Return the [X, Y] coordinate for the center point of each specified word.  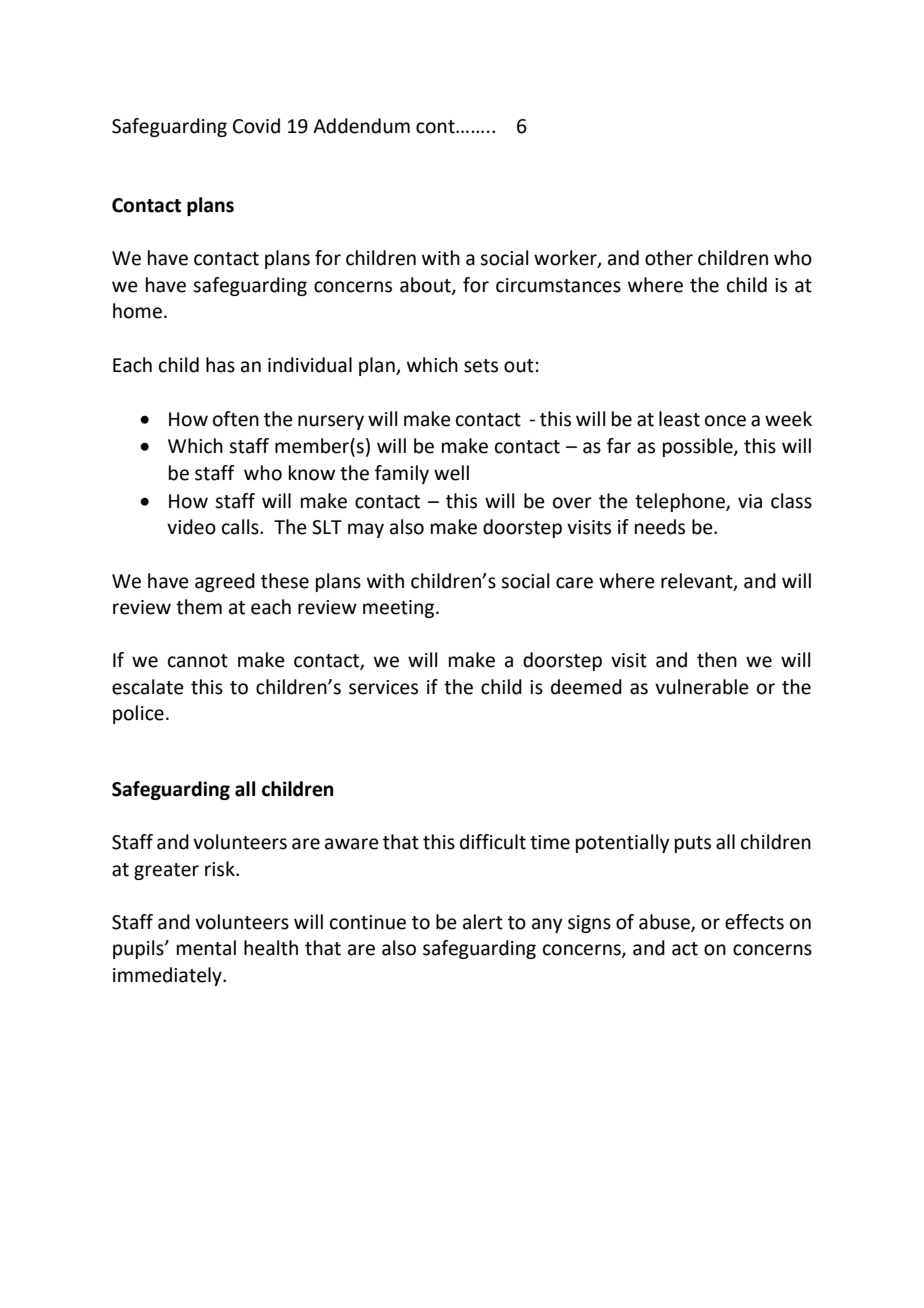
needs [660, 527]
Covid [256, 126]
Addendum [361, 126]
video [191, 527]
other [669, 258]
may [366, 530]
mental [206, 948]
